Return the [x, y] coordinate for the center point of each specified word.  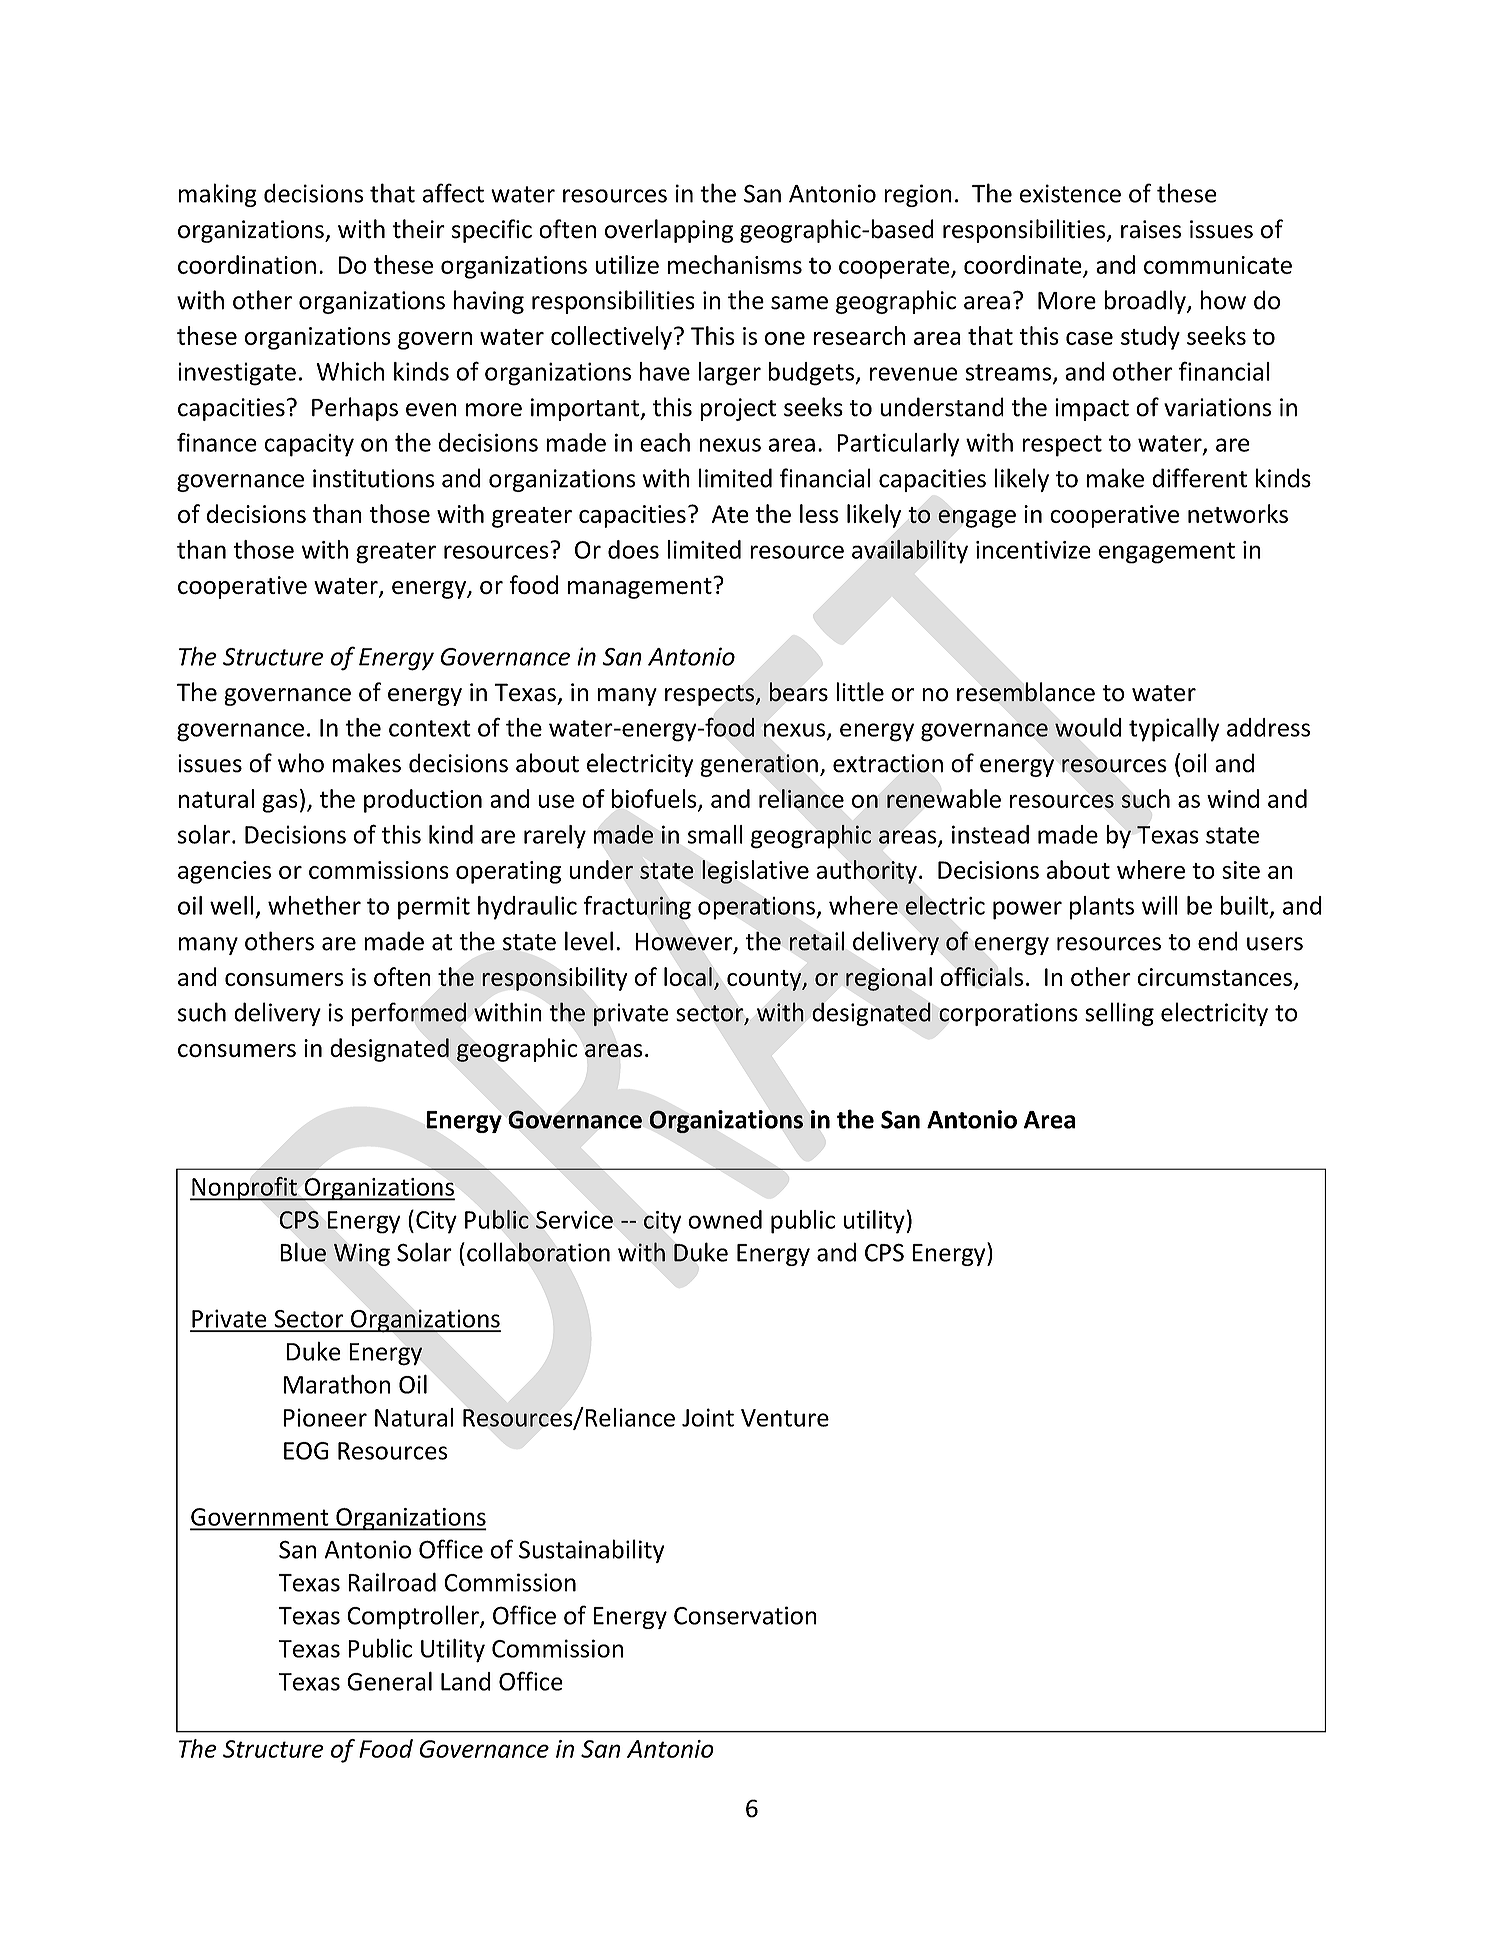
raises [1151, 229]
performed [408, 1014]
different [1199, 478]
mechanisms [735, 264]
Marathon [337, 1384]
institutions [374, 478]
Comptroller [414, 1617]
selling [1119, 1014]
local [688, 976]
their [418, 229]
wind [1233, 798]
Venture [785, 1418]
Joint [708, 1417]
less [819, 513]
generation [759, 765]
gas [280, 803]
